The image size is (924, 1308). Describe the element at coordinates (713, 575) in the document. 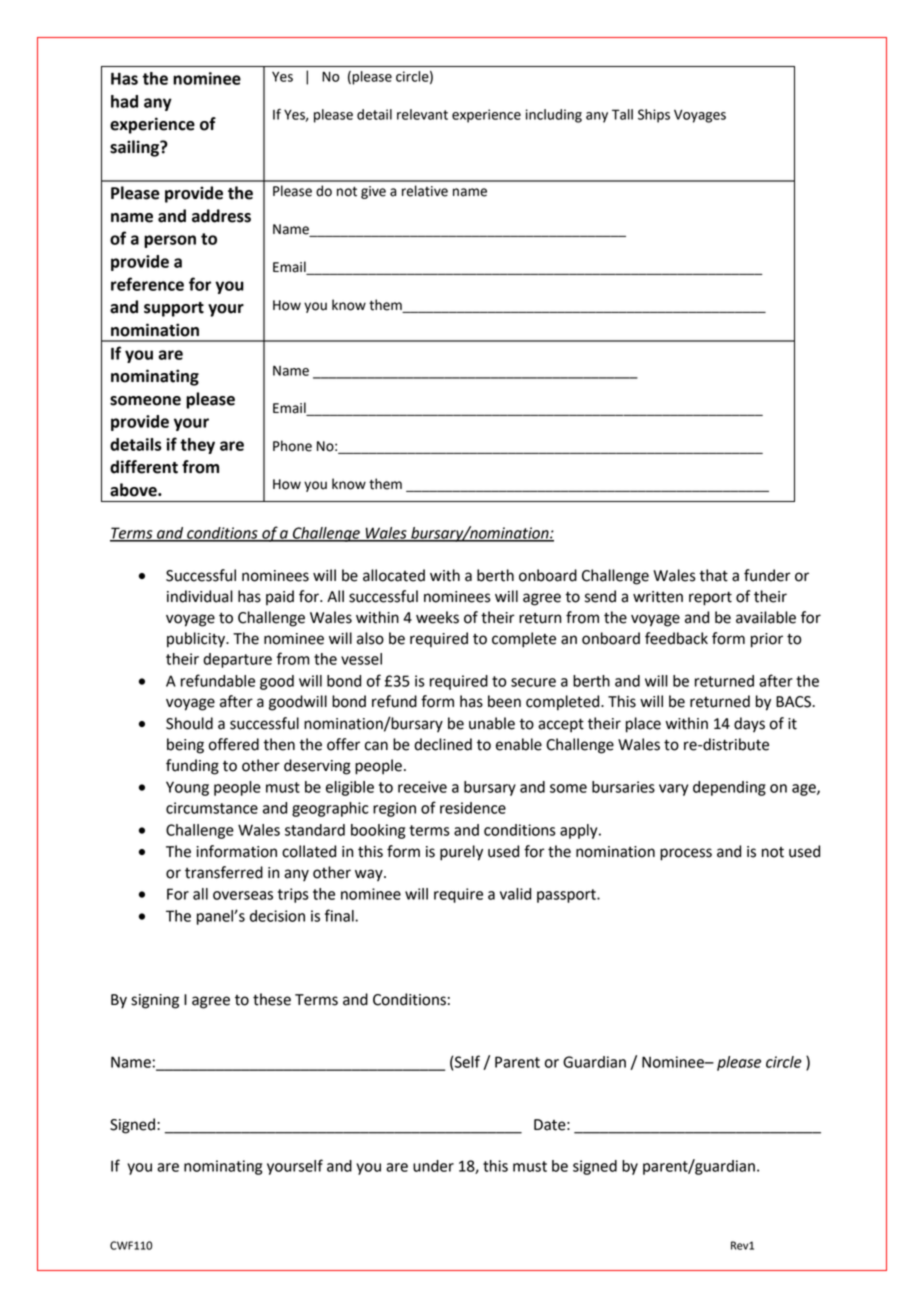

I see `that` at that location.
